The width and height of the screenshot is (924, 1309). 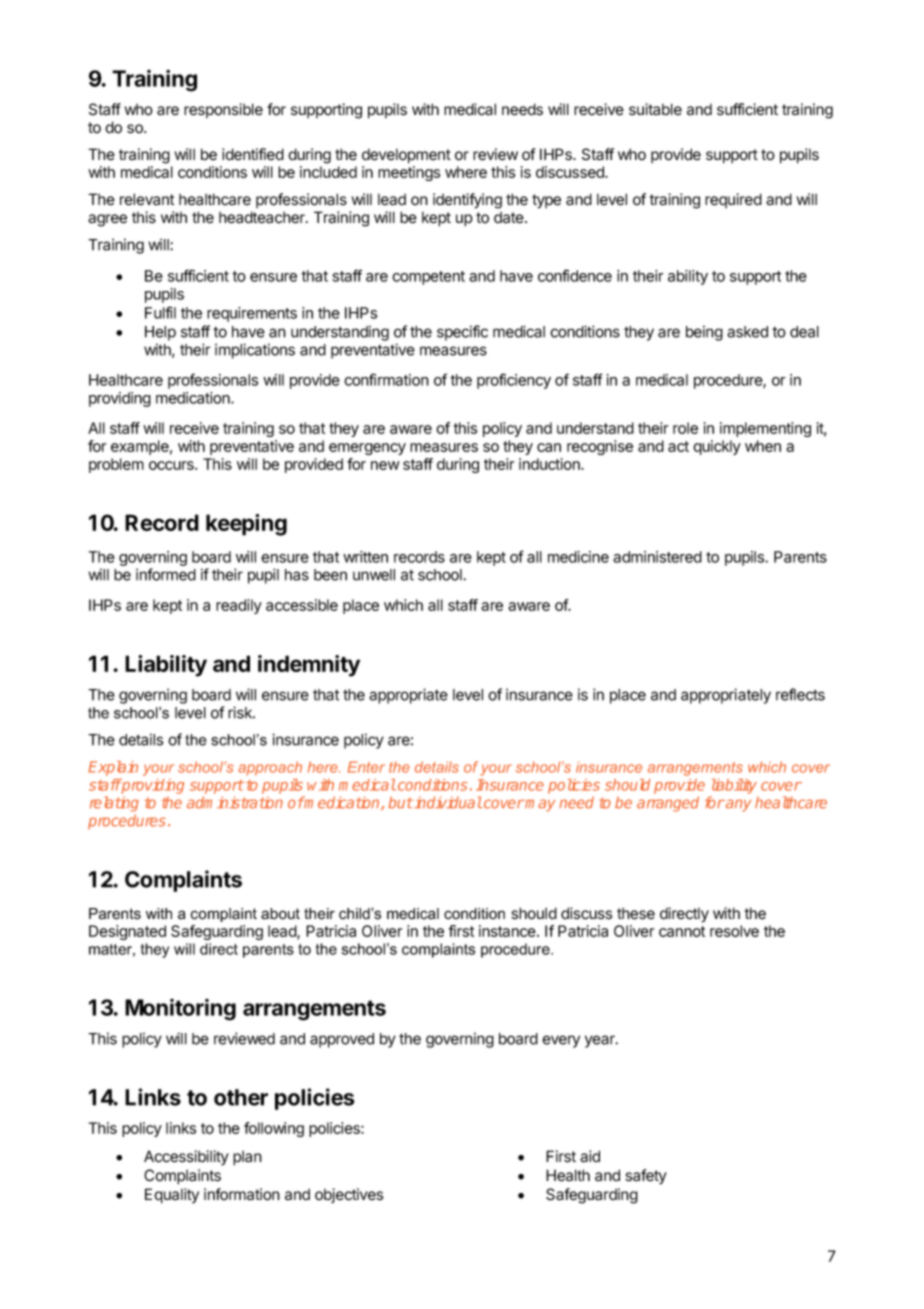 I want to click on role, so click(x=685, y=428).
